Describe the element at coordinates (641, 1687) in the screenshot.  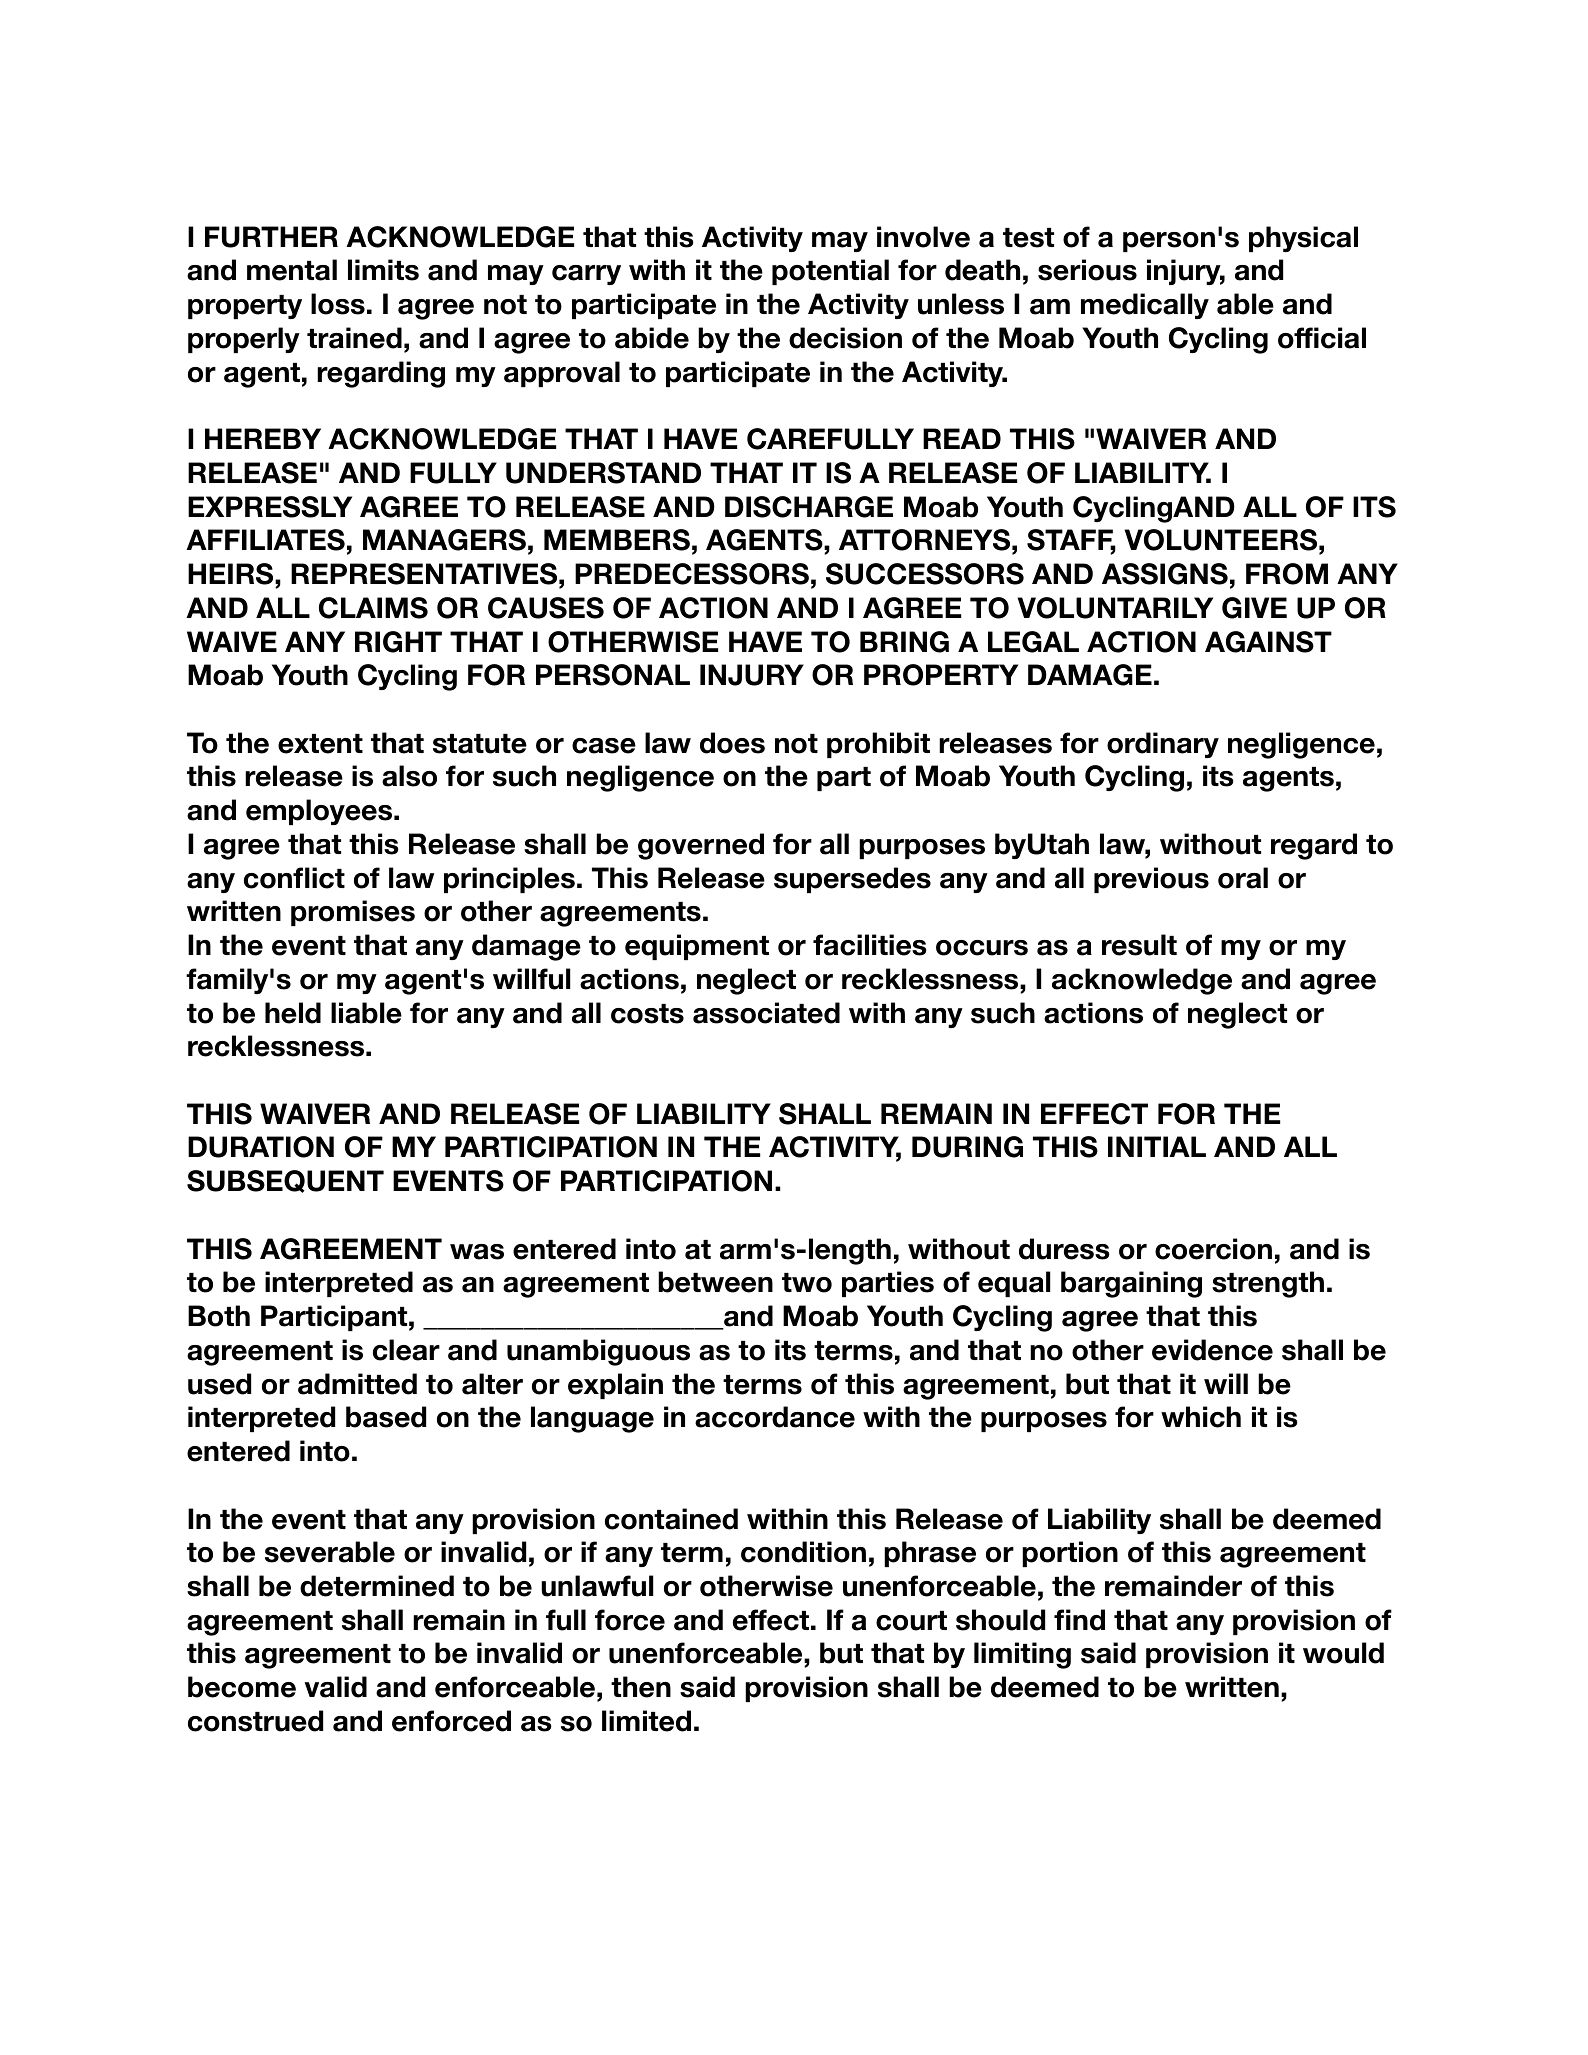
I see `then` at that location.
